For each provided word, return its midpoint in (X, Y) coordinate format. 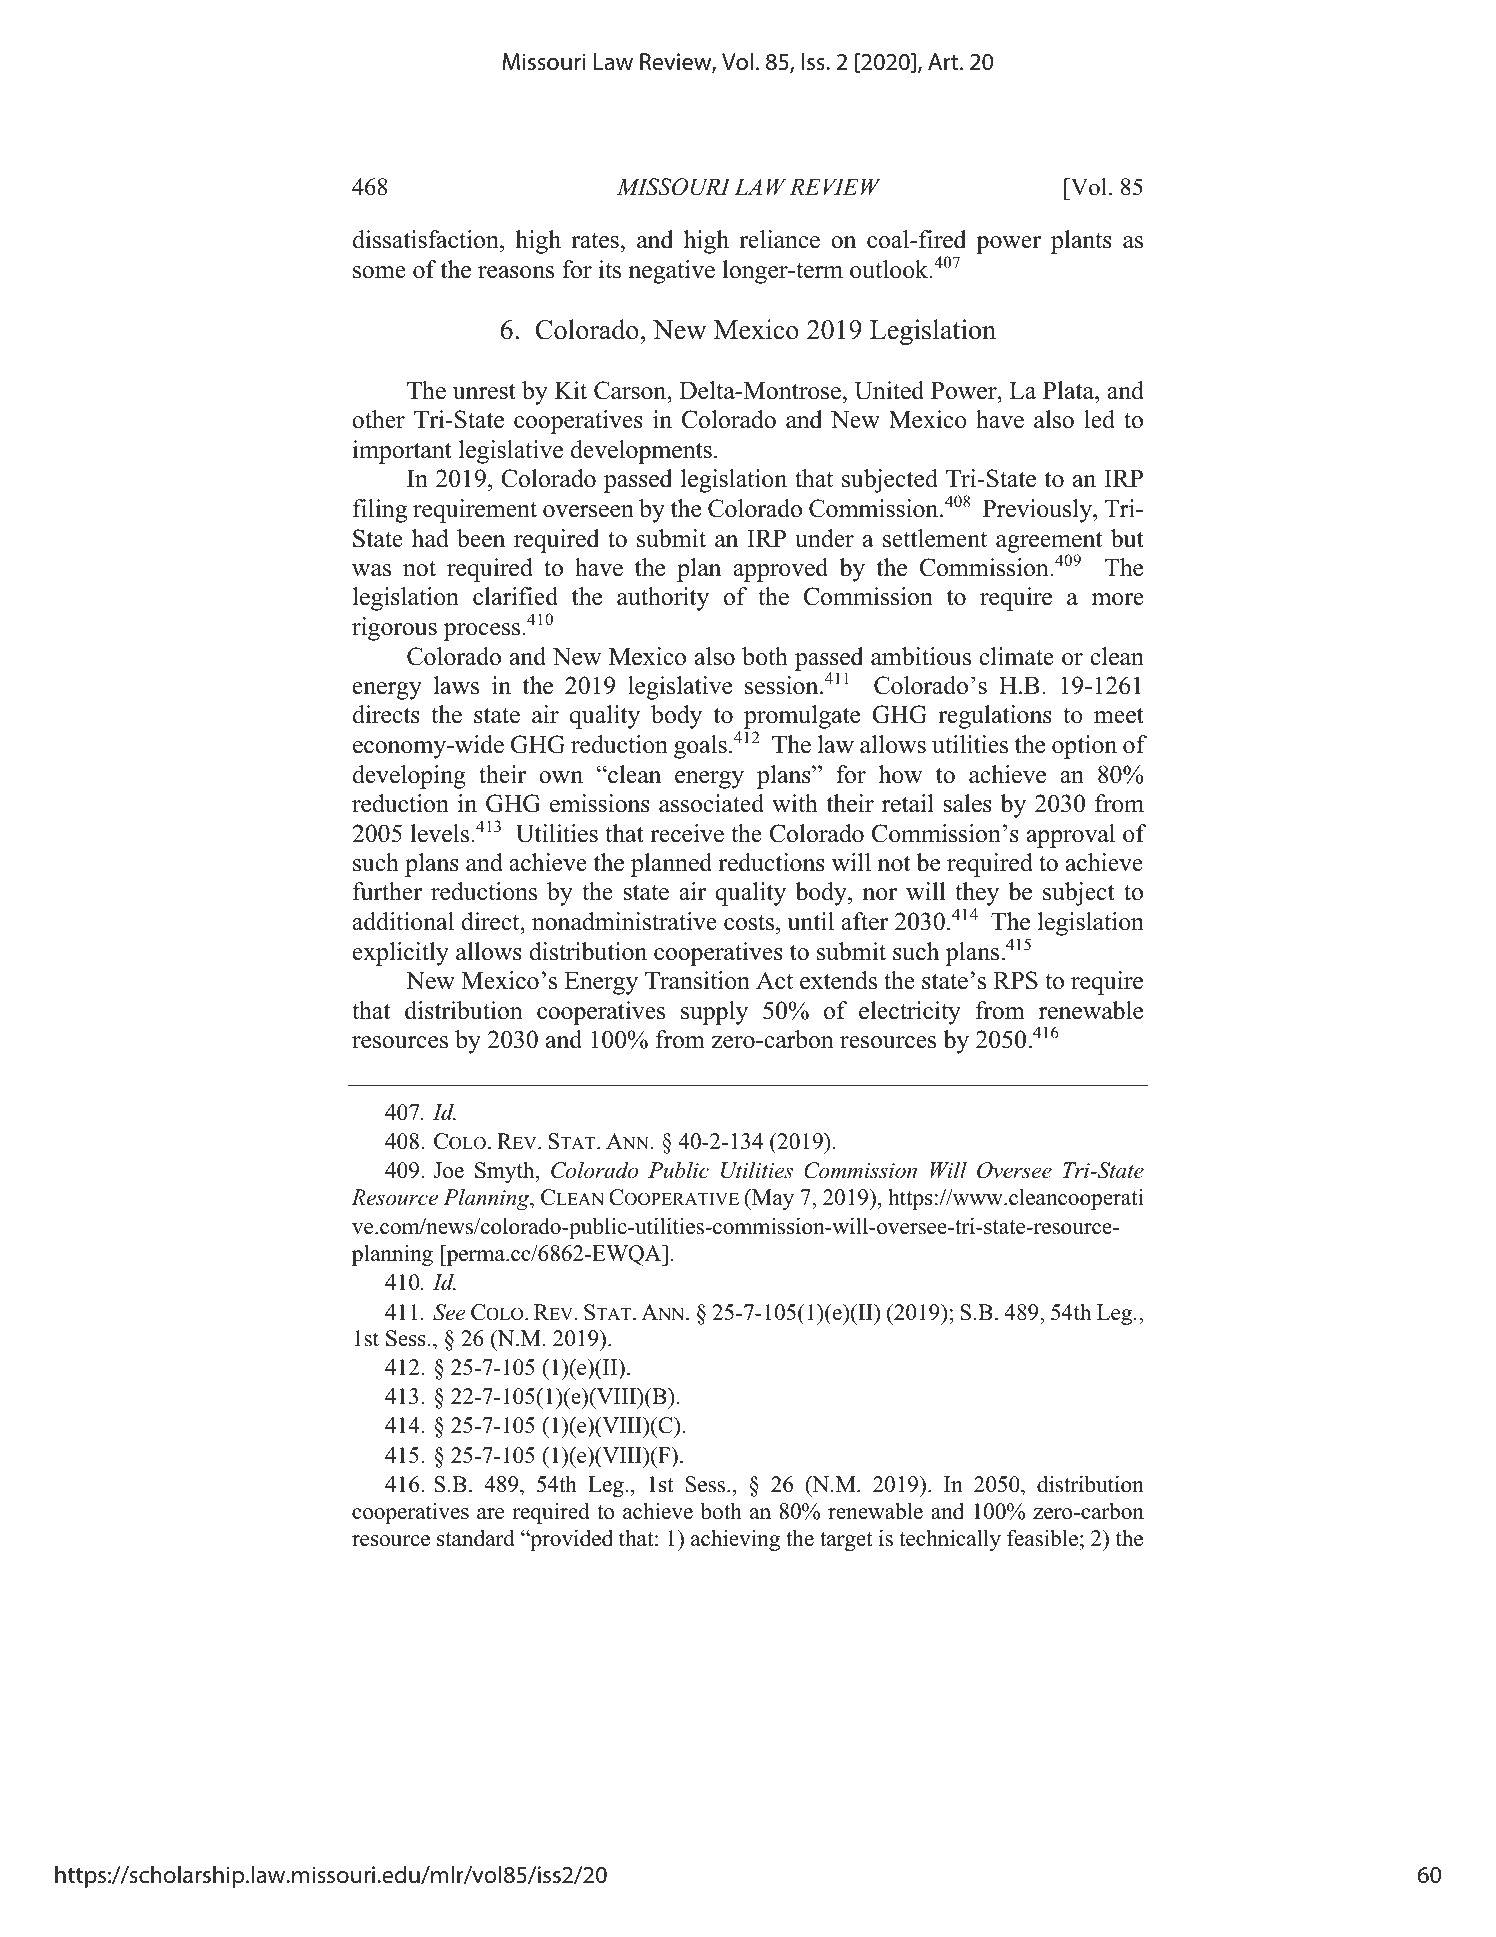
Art (944, 62)
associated (711, 803)
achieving (735, 1540)
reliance (779, 239)
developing (409, 777)
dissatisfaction (427, 241)
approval (1071, 836)
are (490, 1514)
